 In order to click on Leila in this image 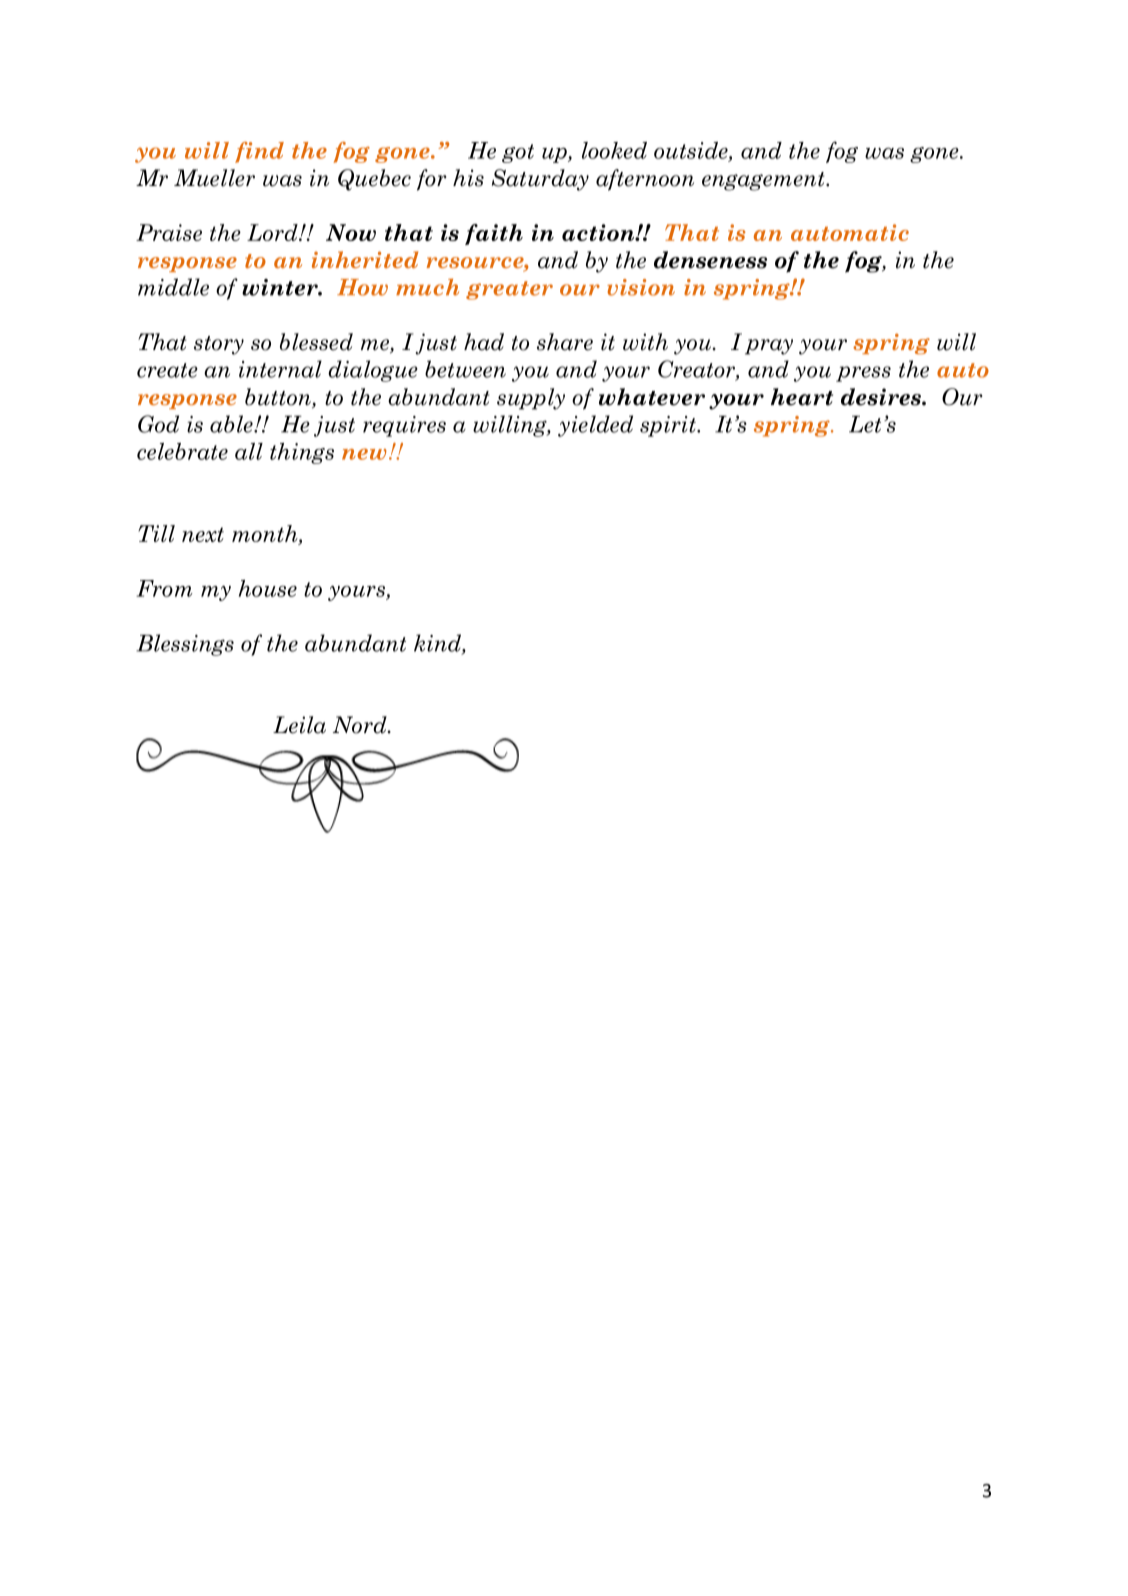, I will do `click(299, 725)`.
